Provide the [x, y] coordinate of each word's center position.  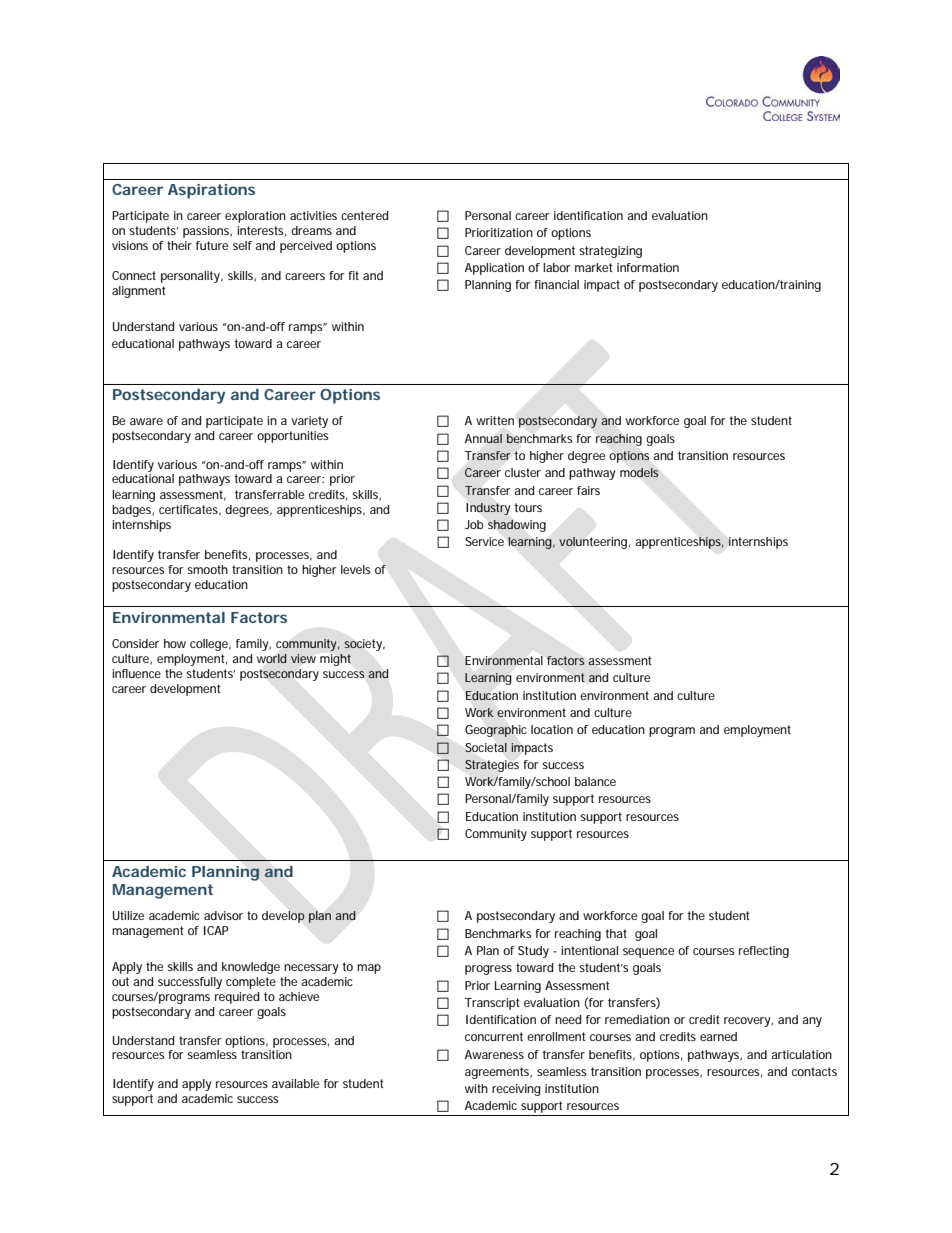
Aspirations [211, 191]
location [552, 729]
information [648, 267]
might [335, 660]
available [295, 1083]
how [175, 643]
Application [494, 269]
